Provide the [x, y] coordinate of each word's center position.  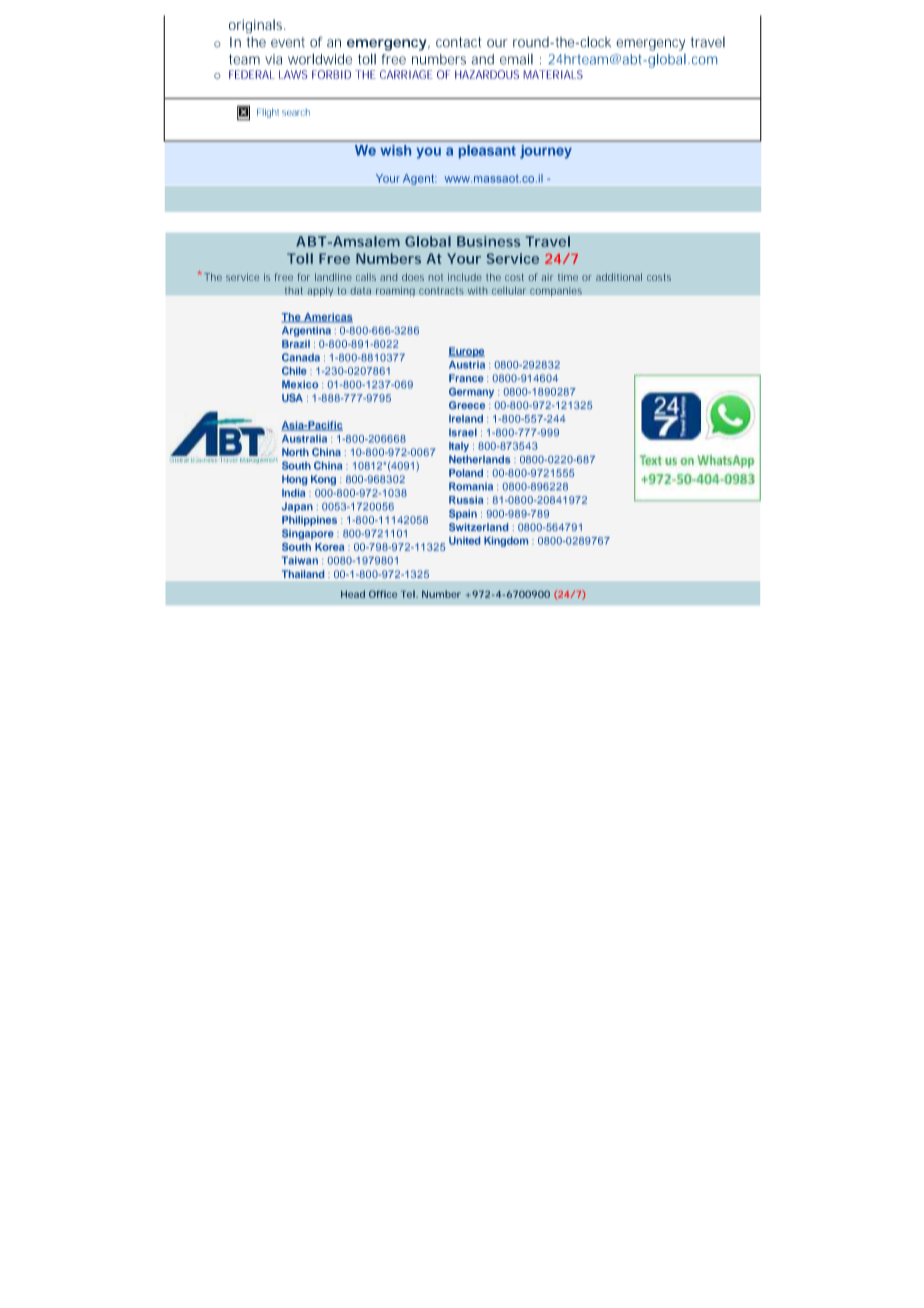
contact [459, 42]
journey [546, 152]
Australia [304, 439]
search [296, 112]
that [294, 291]
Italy [459, 447]
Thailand [303, 574]
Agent [419, 179]
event [288, 42]
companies [556, 292]
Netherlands [479, 459]
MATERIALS [553, 74]
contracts [441, 291]
